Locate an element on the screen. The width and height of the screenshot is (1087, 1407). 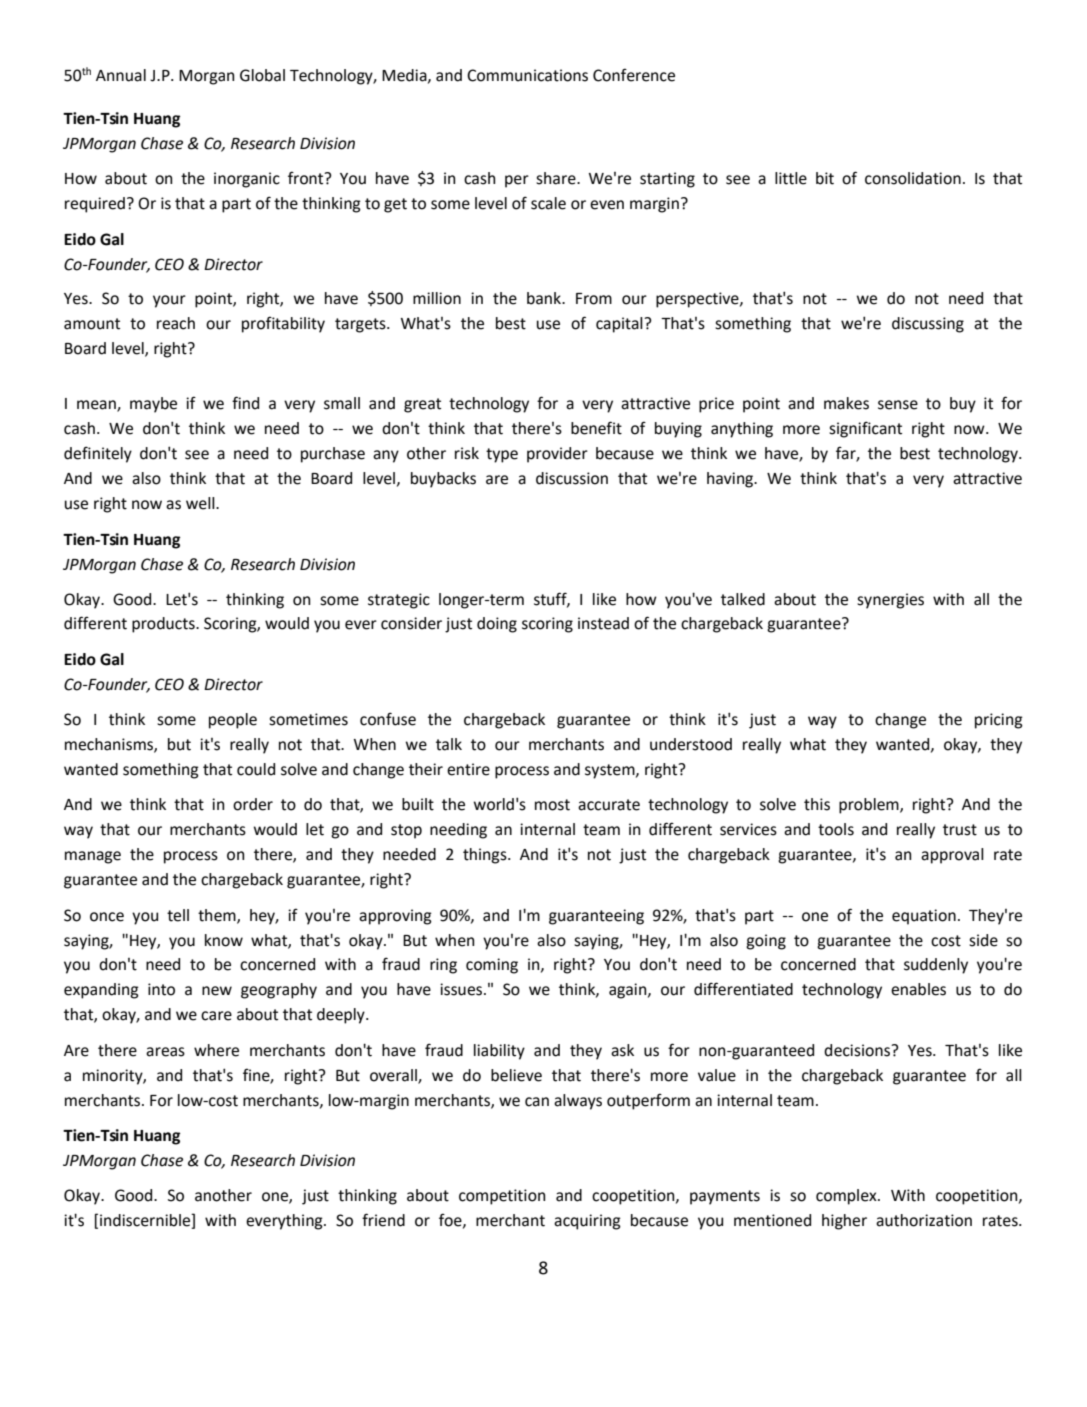
consolidation is located at coordinates (913, 178).
